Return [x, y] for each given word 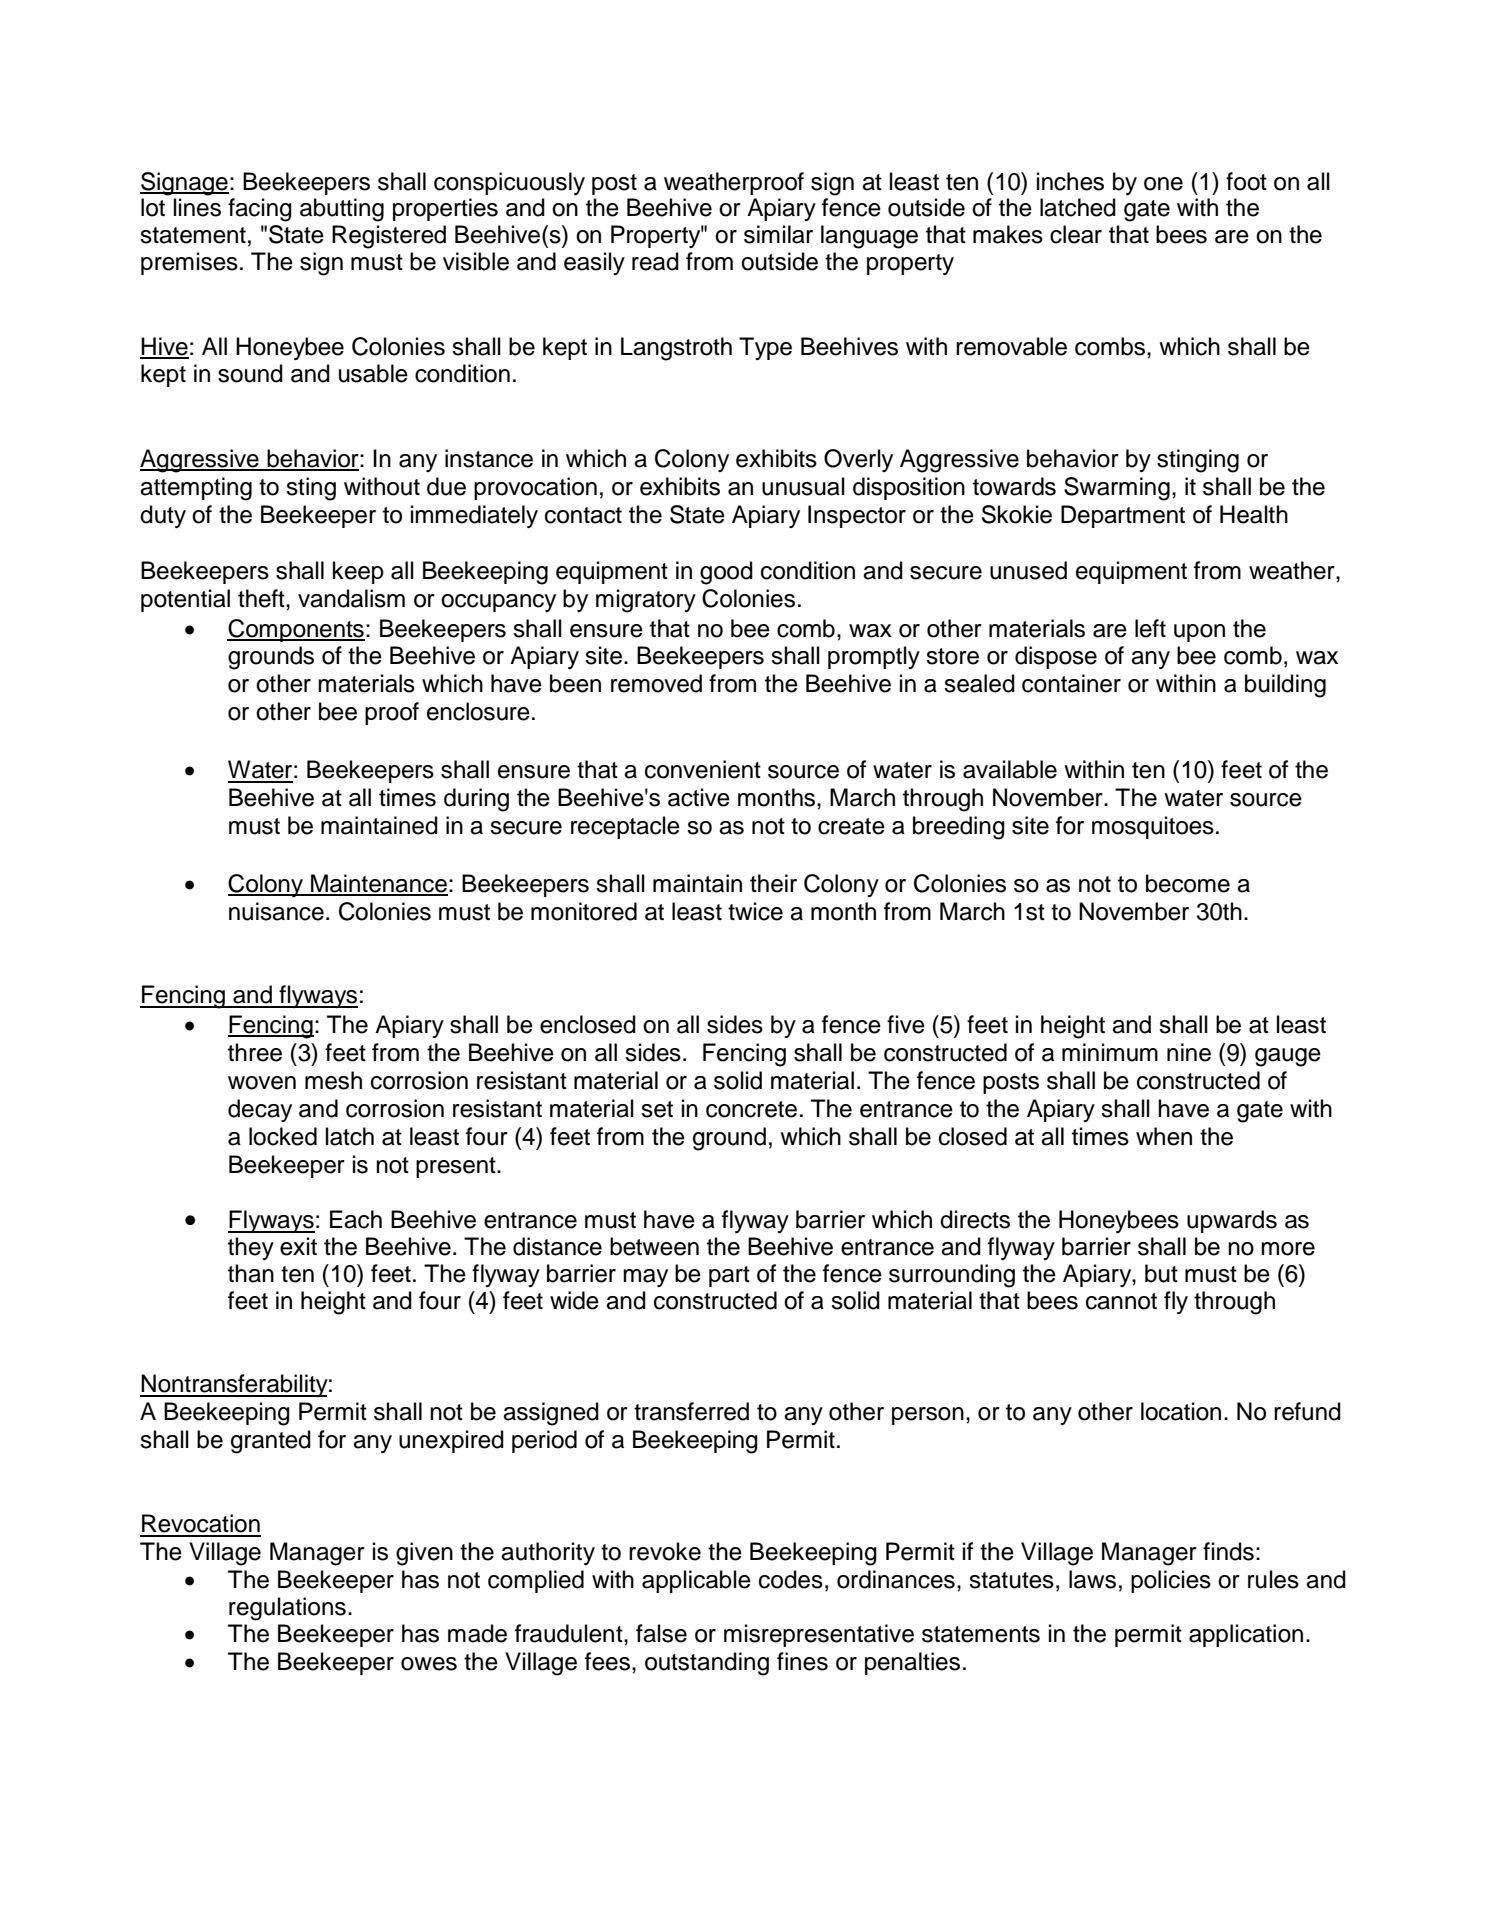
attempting [196, 489]
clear [1076, 234]
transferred [691, 1411]
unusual [803, 486]
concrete [751, 1109]
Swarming [1117, 489]
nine [1189, 1052]
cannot [1121, 1301]
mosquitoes [1153, 827]
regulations [287, 1609]
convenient [703, 769]
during [476, 800]
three [255, 1052]
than [251, 1273]
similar [778, 234]
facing [260, 210]
